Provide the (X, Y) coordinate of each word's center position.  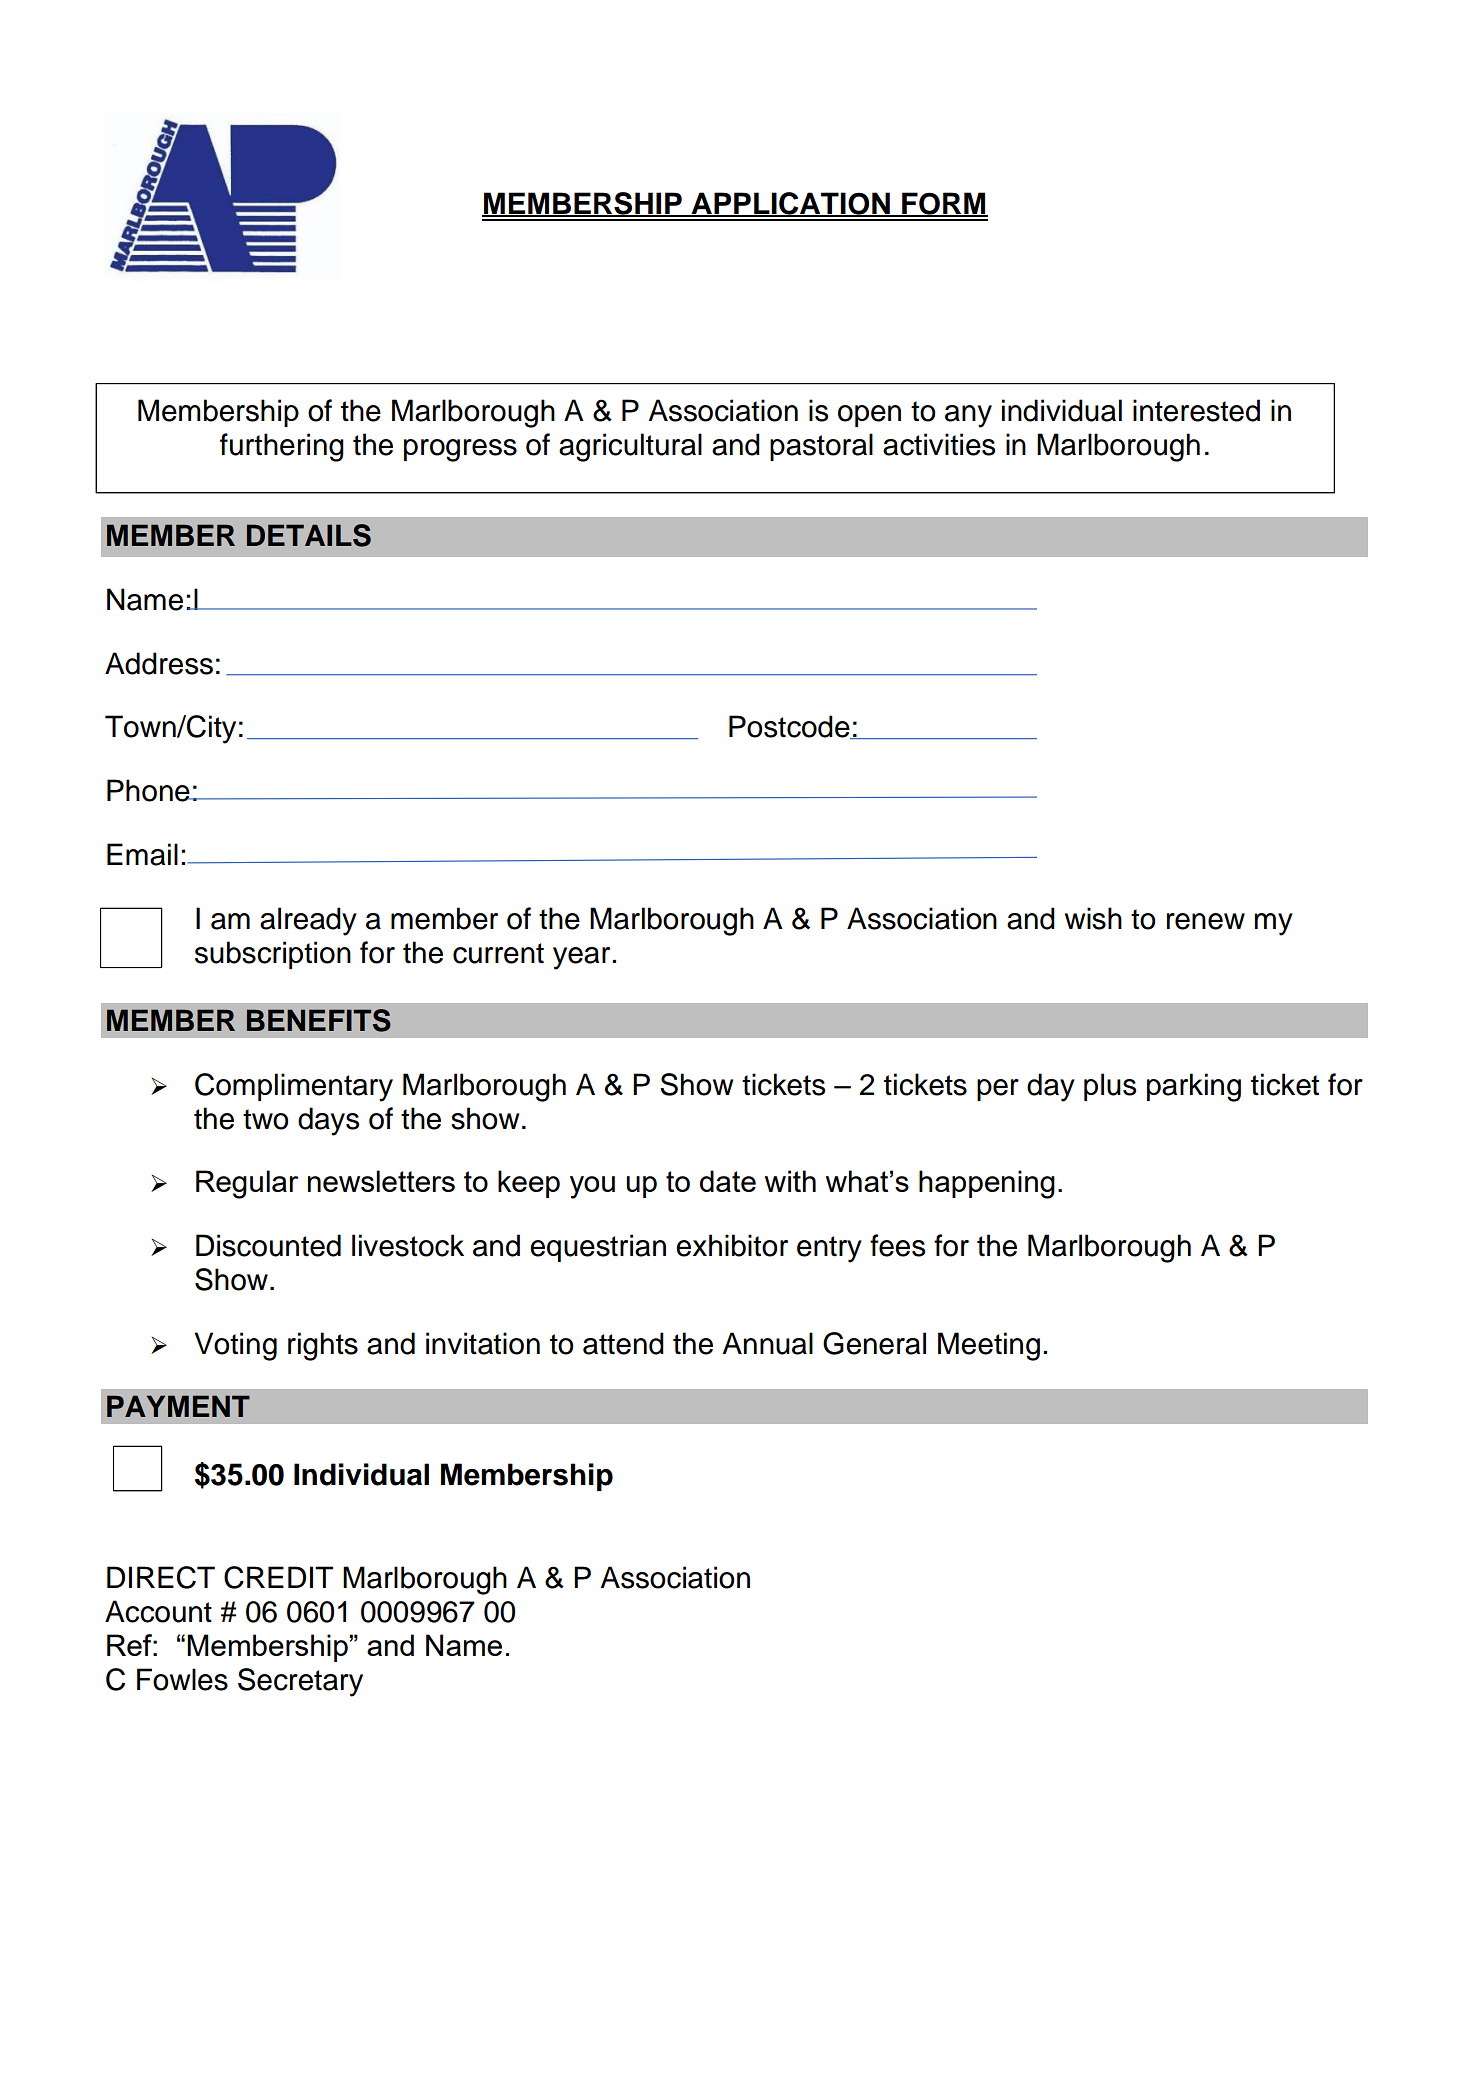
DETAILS (309, 535)
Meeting (989, 1346)
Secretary (300, 1682)
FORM (944, 204)
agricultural (630, 447)
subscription (273, 955)
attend (623, 1343)
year (583, 958)
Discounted (268, 1245)
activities (939, 444)
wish (1093, 918)
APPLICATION (790, 204)
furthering (282, 447)
